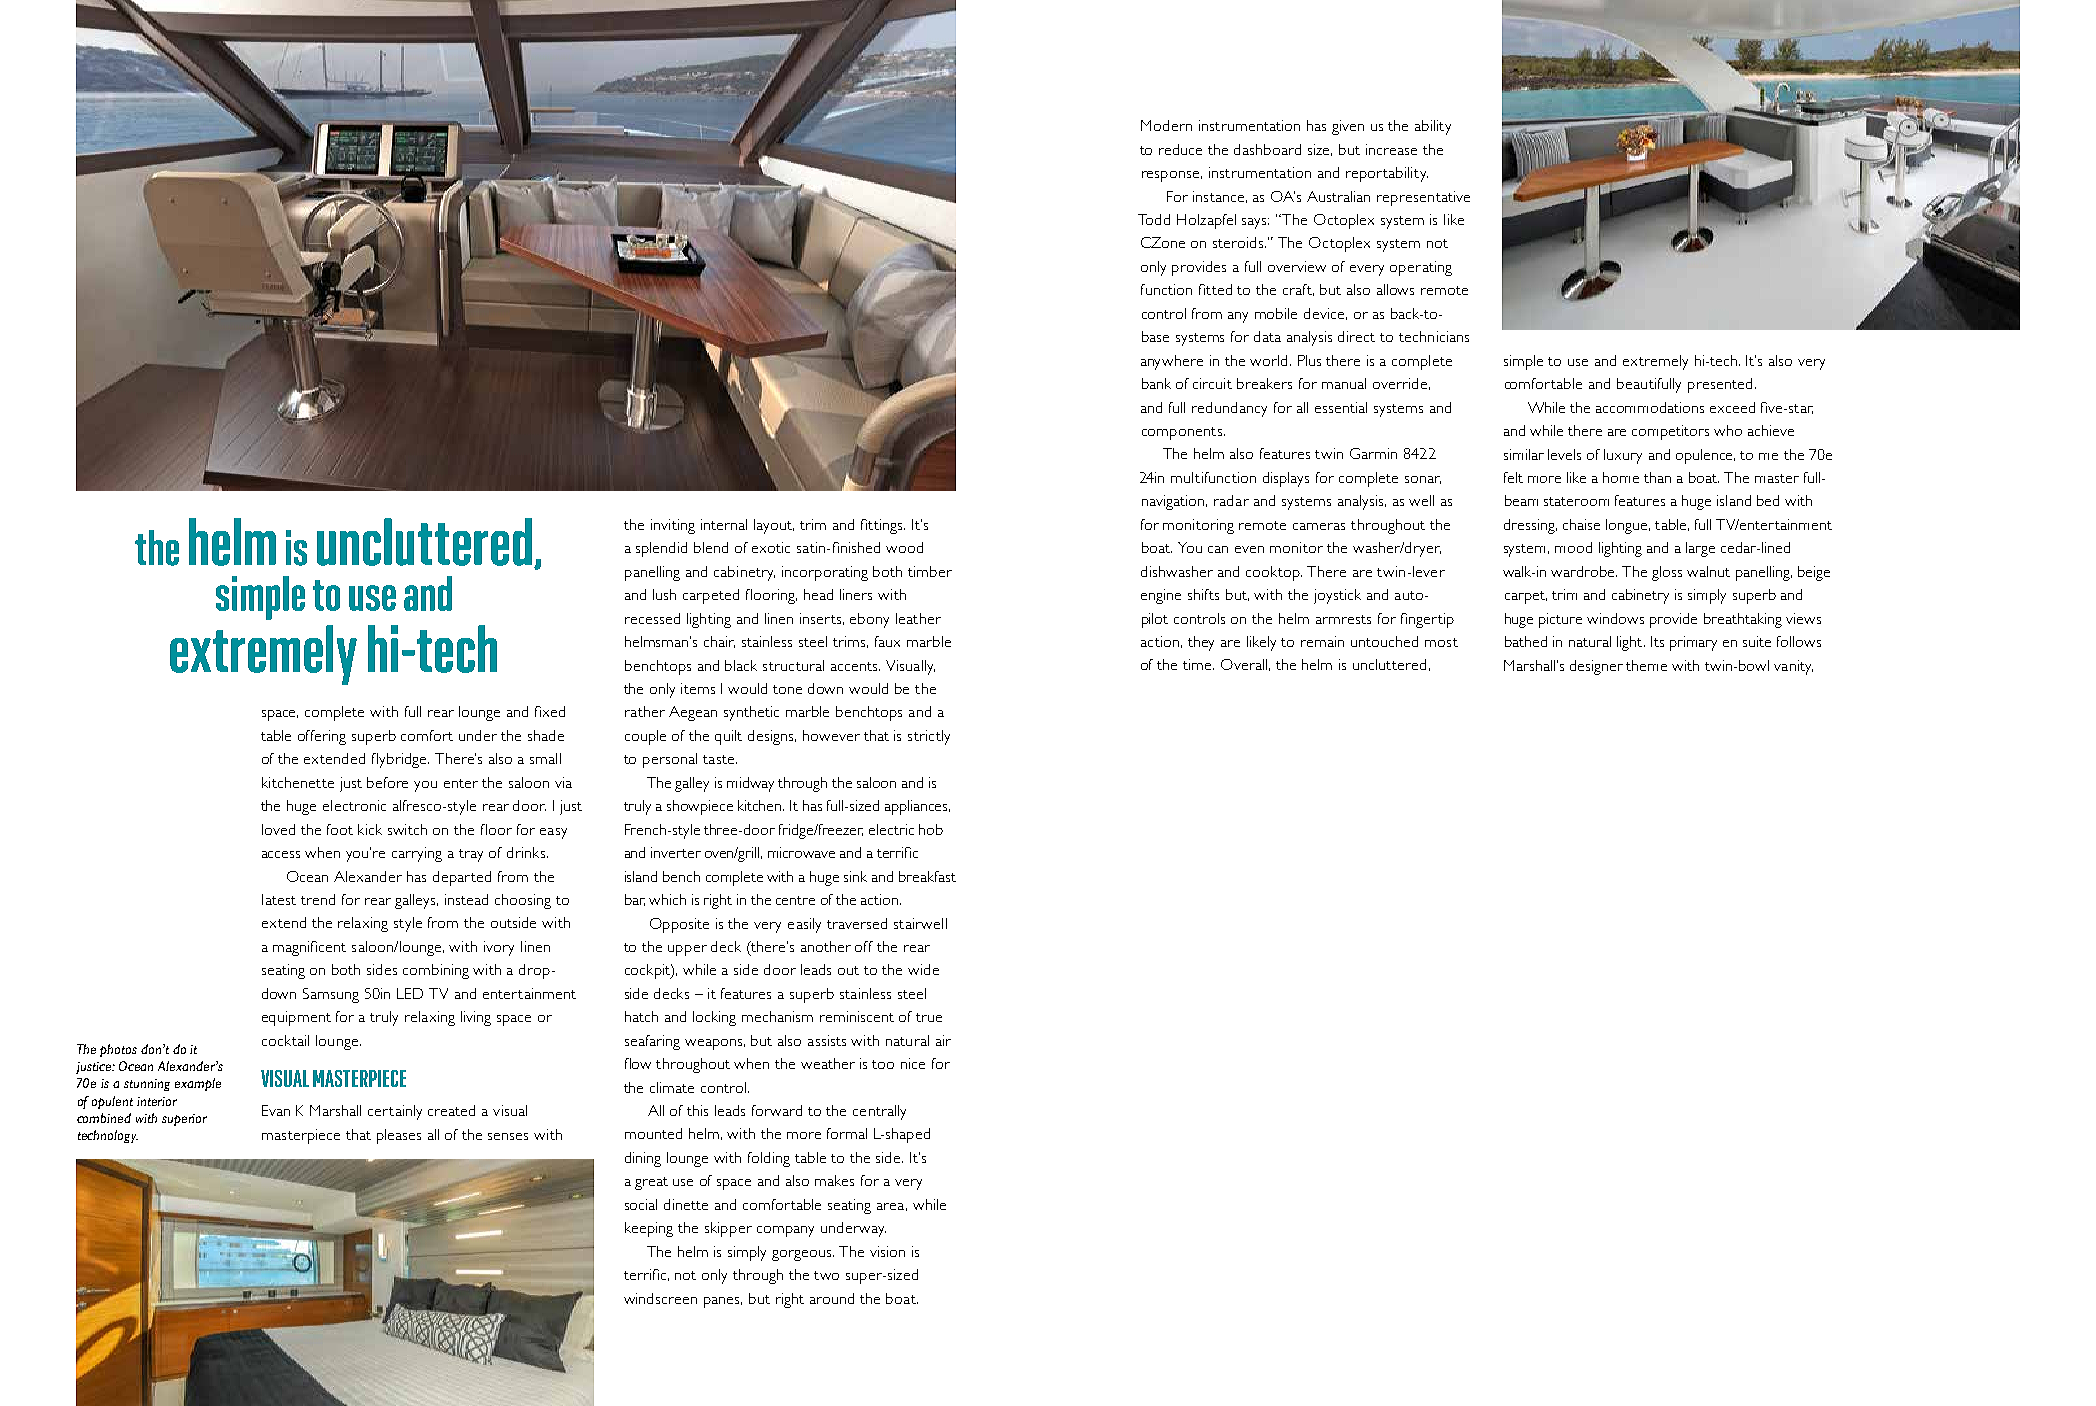 The height and width of the page is (1406, 2096). What do you see at coordinates (929, 737) in the page?
I see `strictly` at bounding box center [929, 737].
